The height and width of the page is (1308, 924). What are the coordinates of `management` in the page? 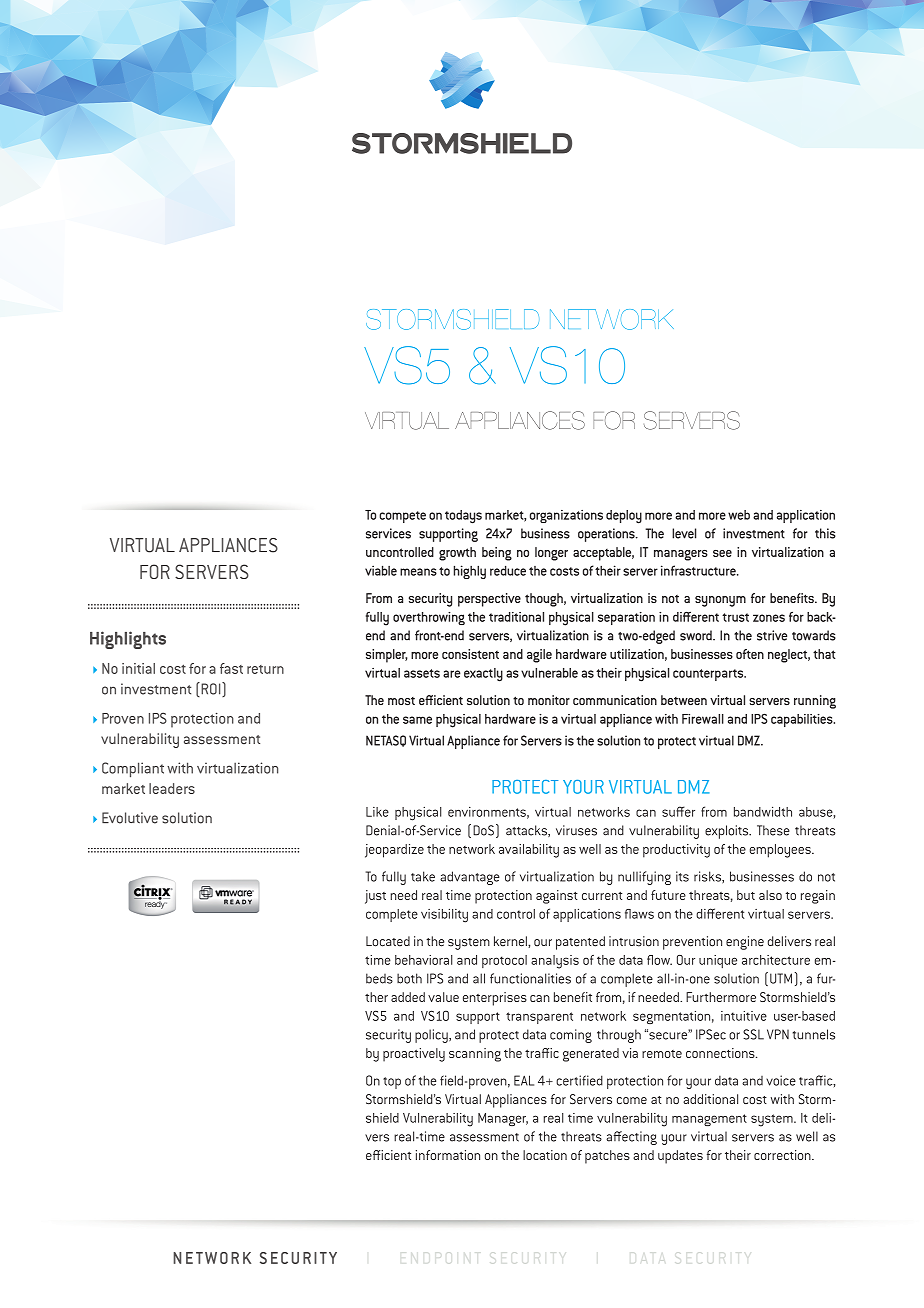 It's located at (709, 1120).
